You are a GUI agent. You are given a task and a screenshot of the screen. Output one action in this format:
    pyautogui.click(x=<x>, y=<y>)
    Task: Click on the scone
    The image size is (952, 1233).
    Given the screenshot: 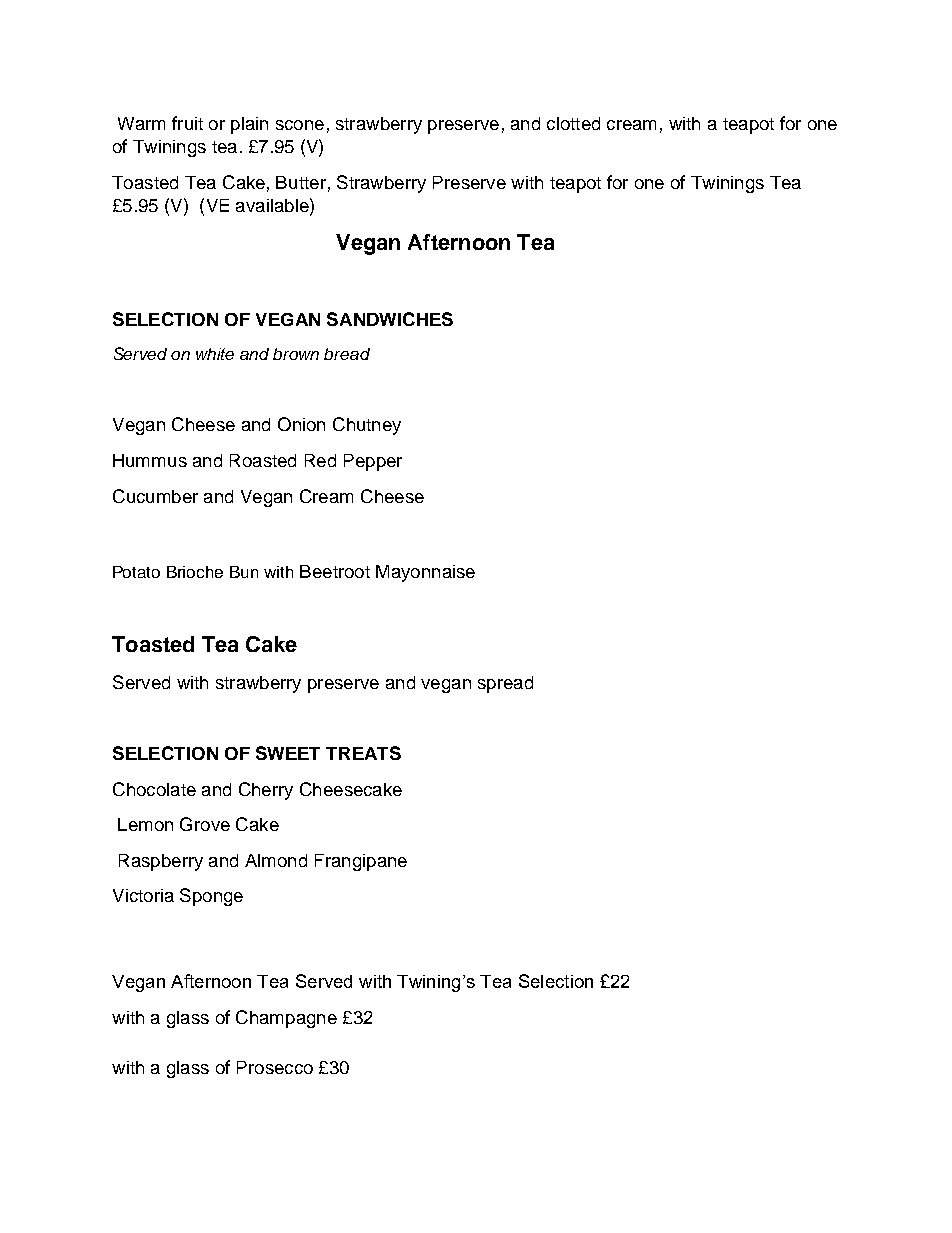 What is the action you would take?
    pyautogui.click(x=300, y=125)
